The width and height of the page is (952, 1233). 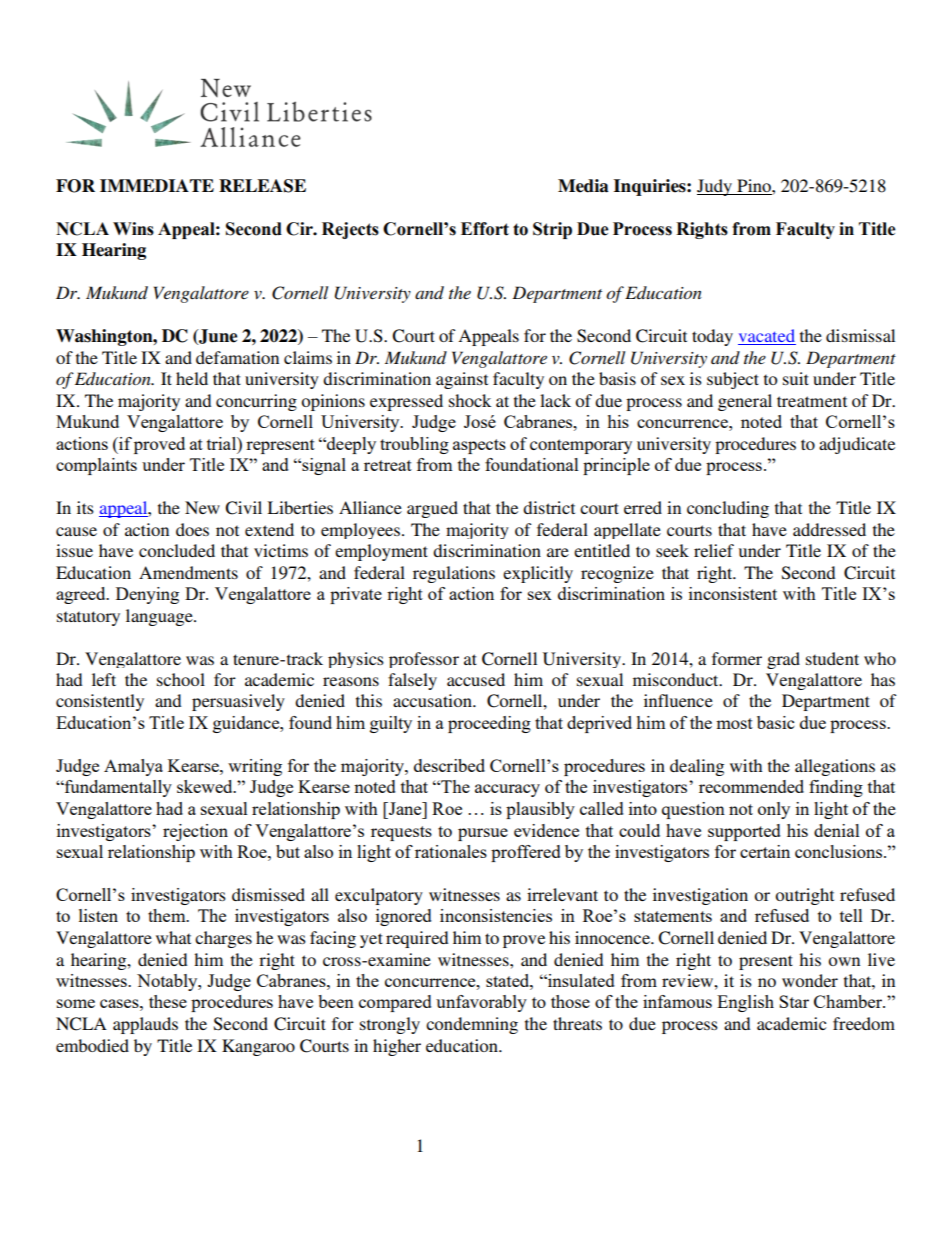 I want to click on Star, so click(x=794, y=1001).
